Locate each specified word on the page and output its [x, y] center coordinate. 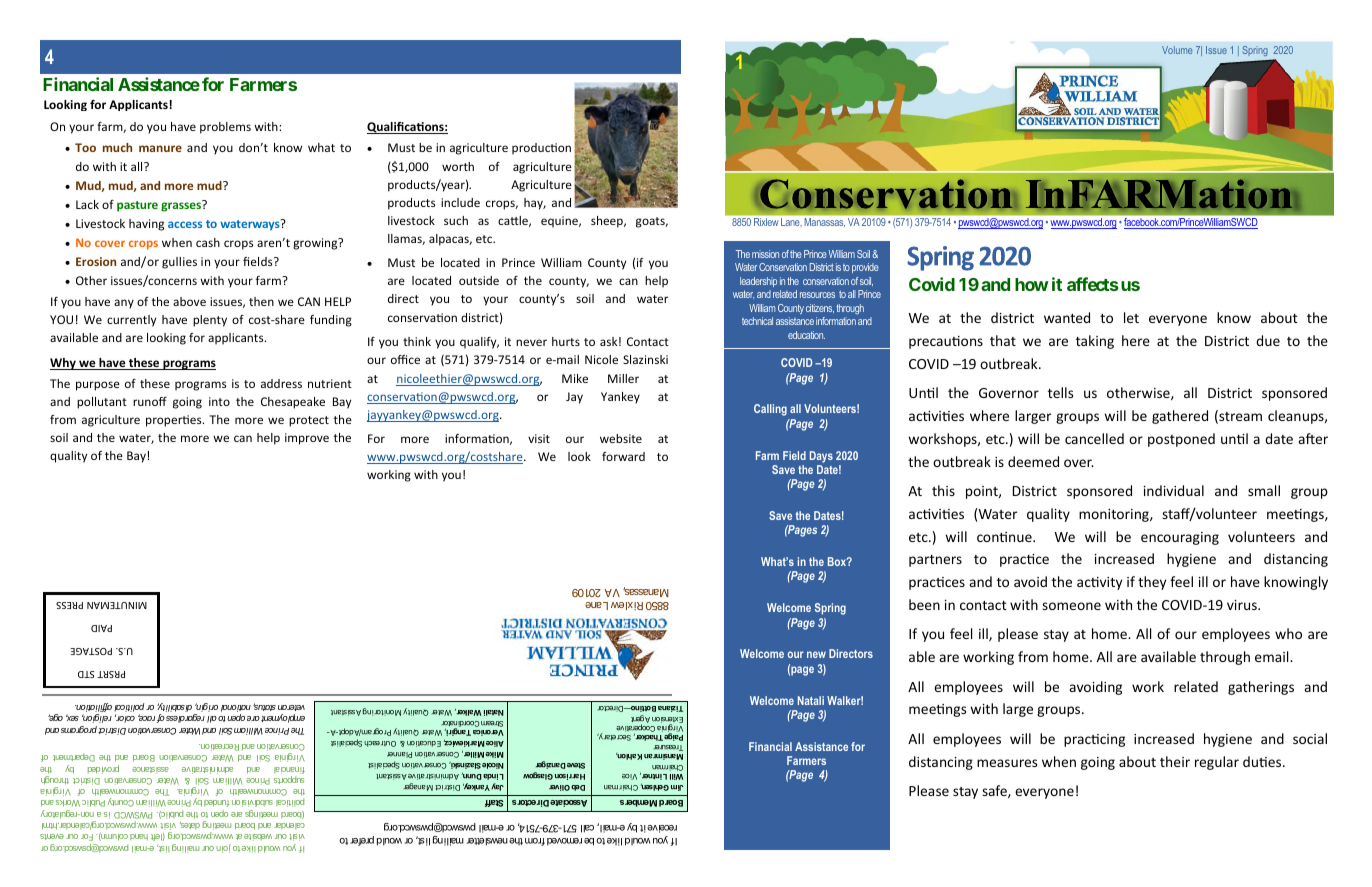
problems [225, 128]
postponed [1181, 440]
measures [1007, 763]
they [1152, 583]
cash [208, 242]
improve [307, 439]
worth [458, 166]
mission [765, 254]
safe [995, 791]
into [219, 401]
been [924, 604]
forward [623, 456]
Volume [1177, 50]
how [1032, 284]
